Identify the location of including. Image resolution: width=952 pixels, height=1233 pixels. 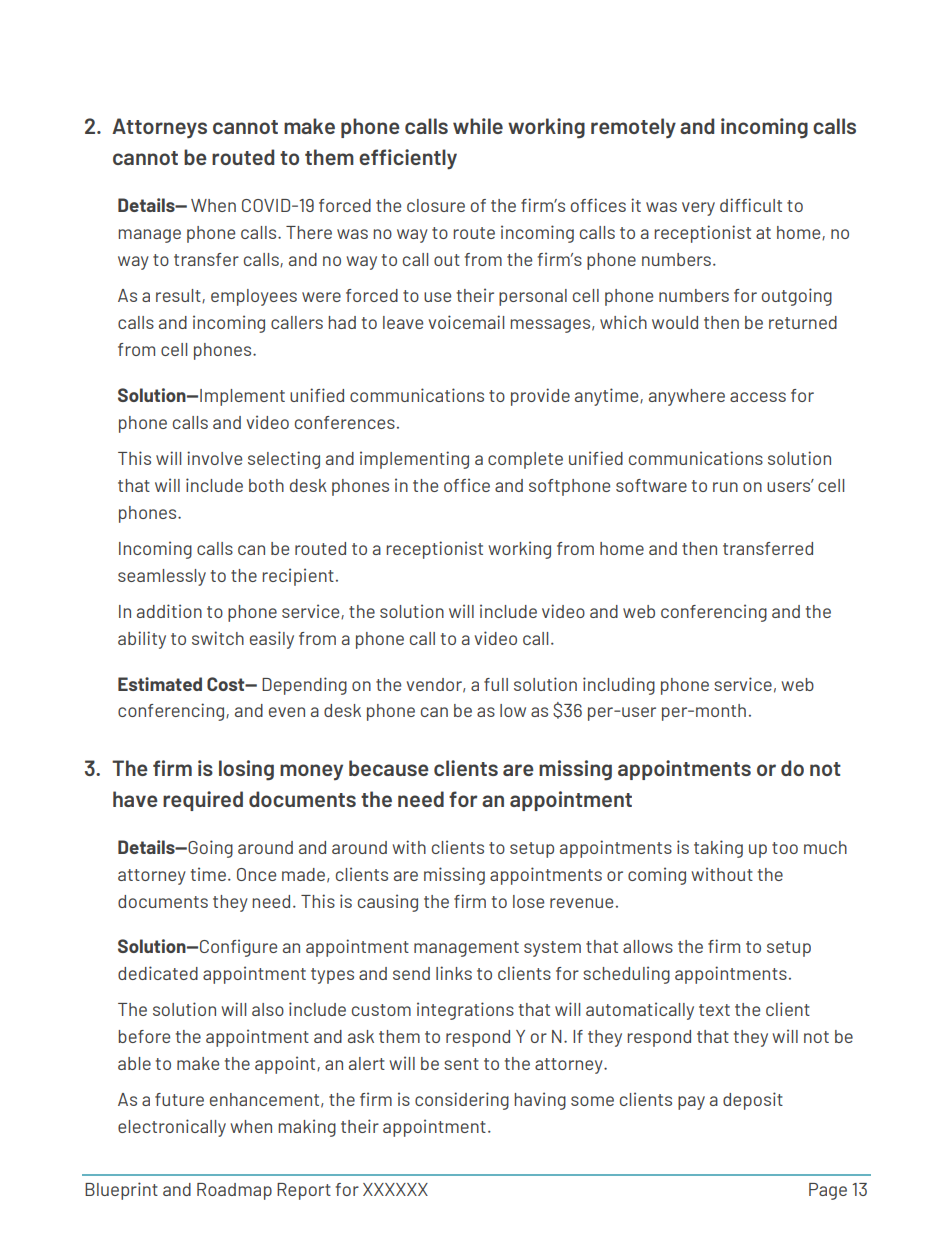
(619, 686).
